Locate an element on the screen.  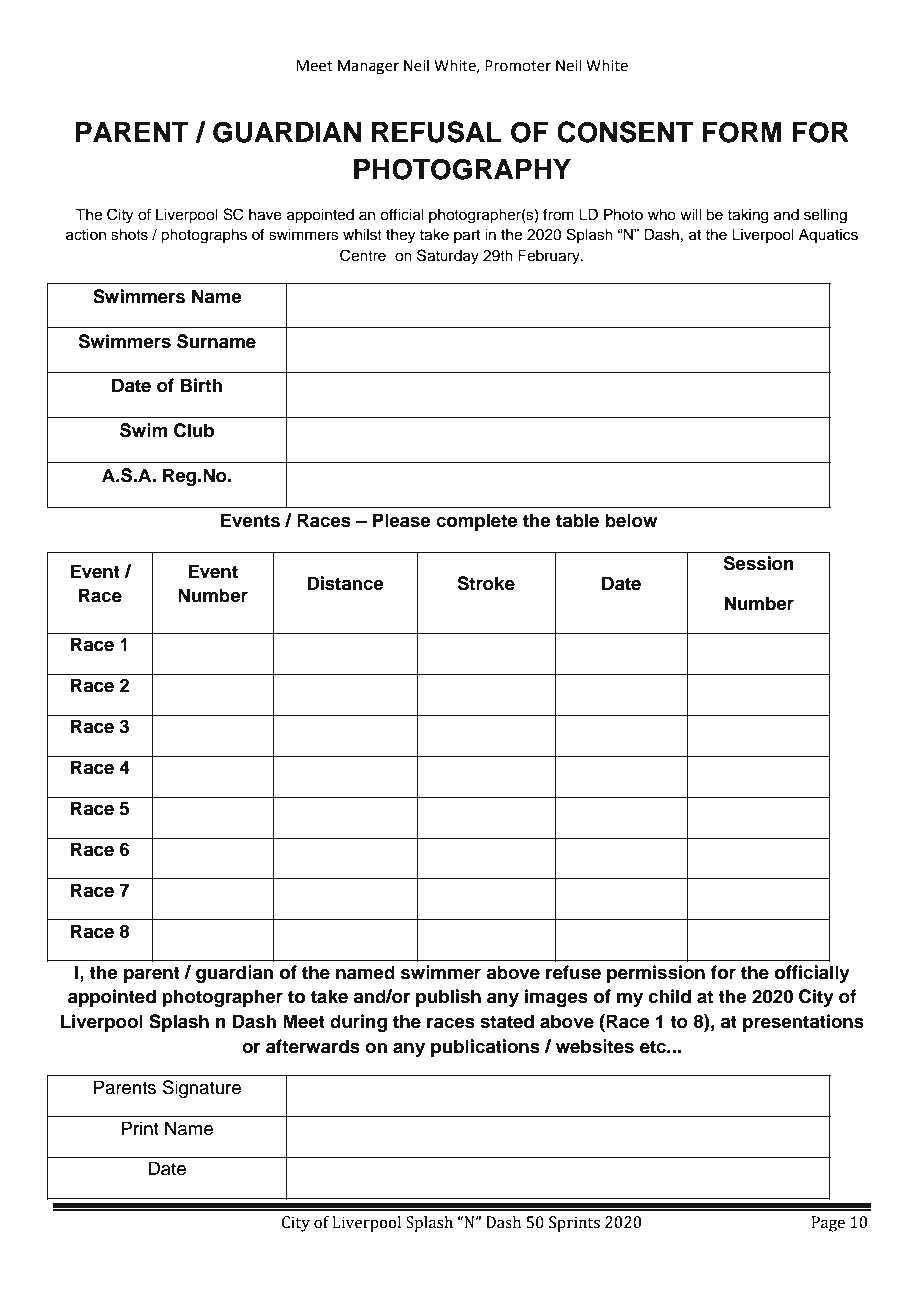
Session is located at coordinates (758, 563).
